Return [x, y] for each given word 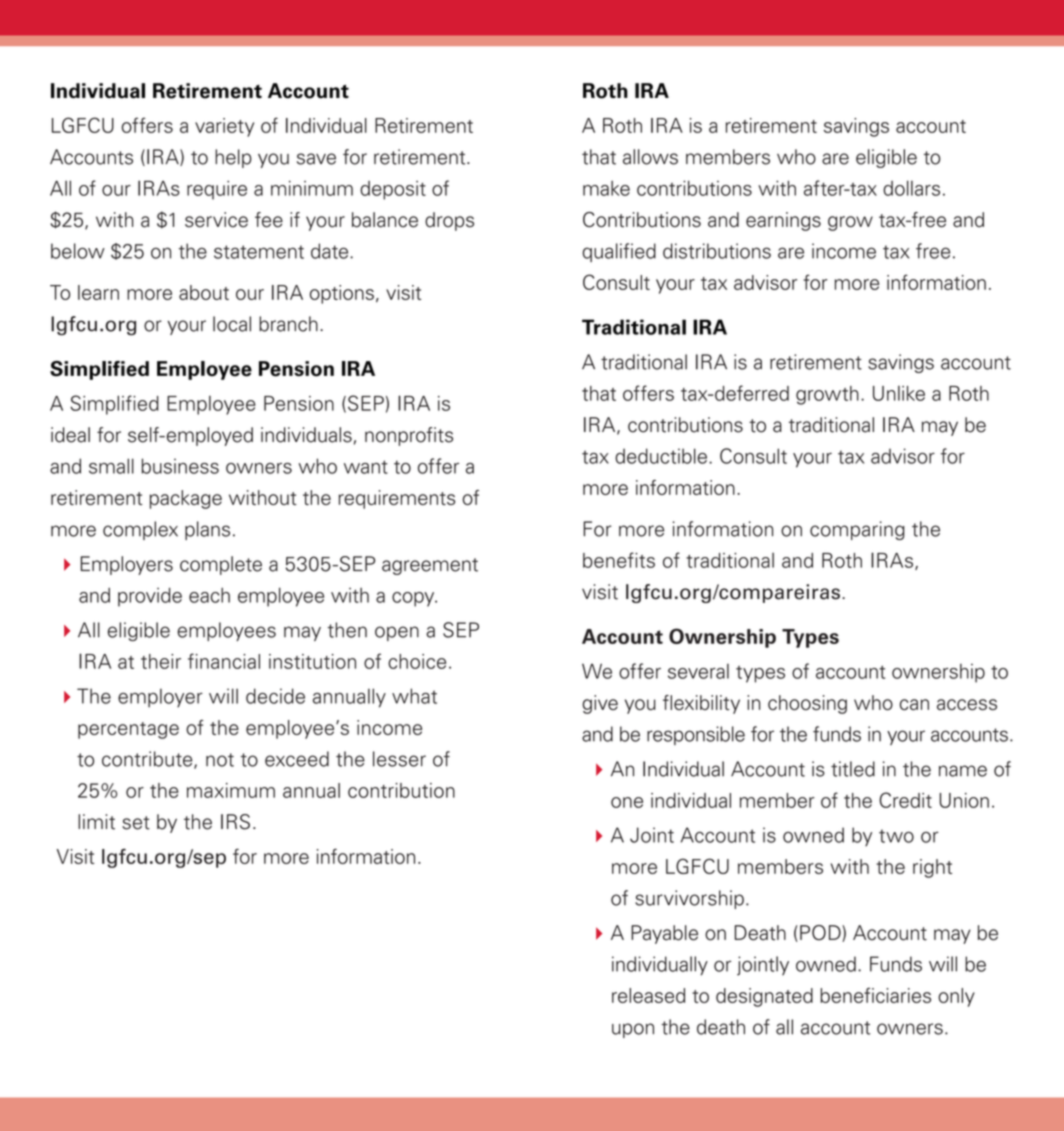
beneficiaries [875, 995]
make [606, 188]
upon [633, 1030]
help [233, 158]
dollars [911, 188]
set [136, 823]
